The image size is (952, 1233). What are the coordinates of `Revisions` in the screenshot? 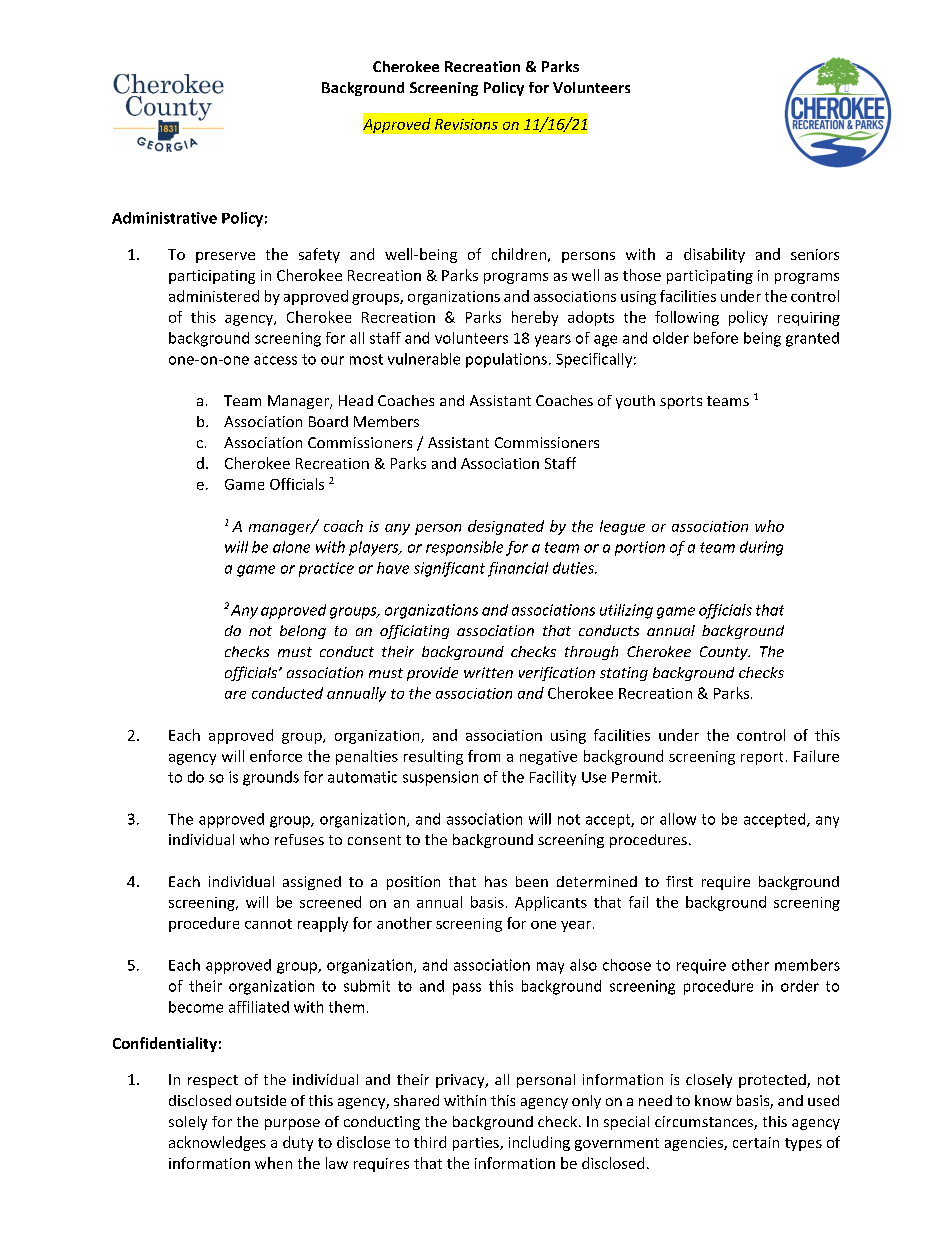 It's located at (466, 124).
